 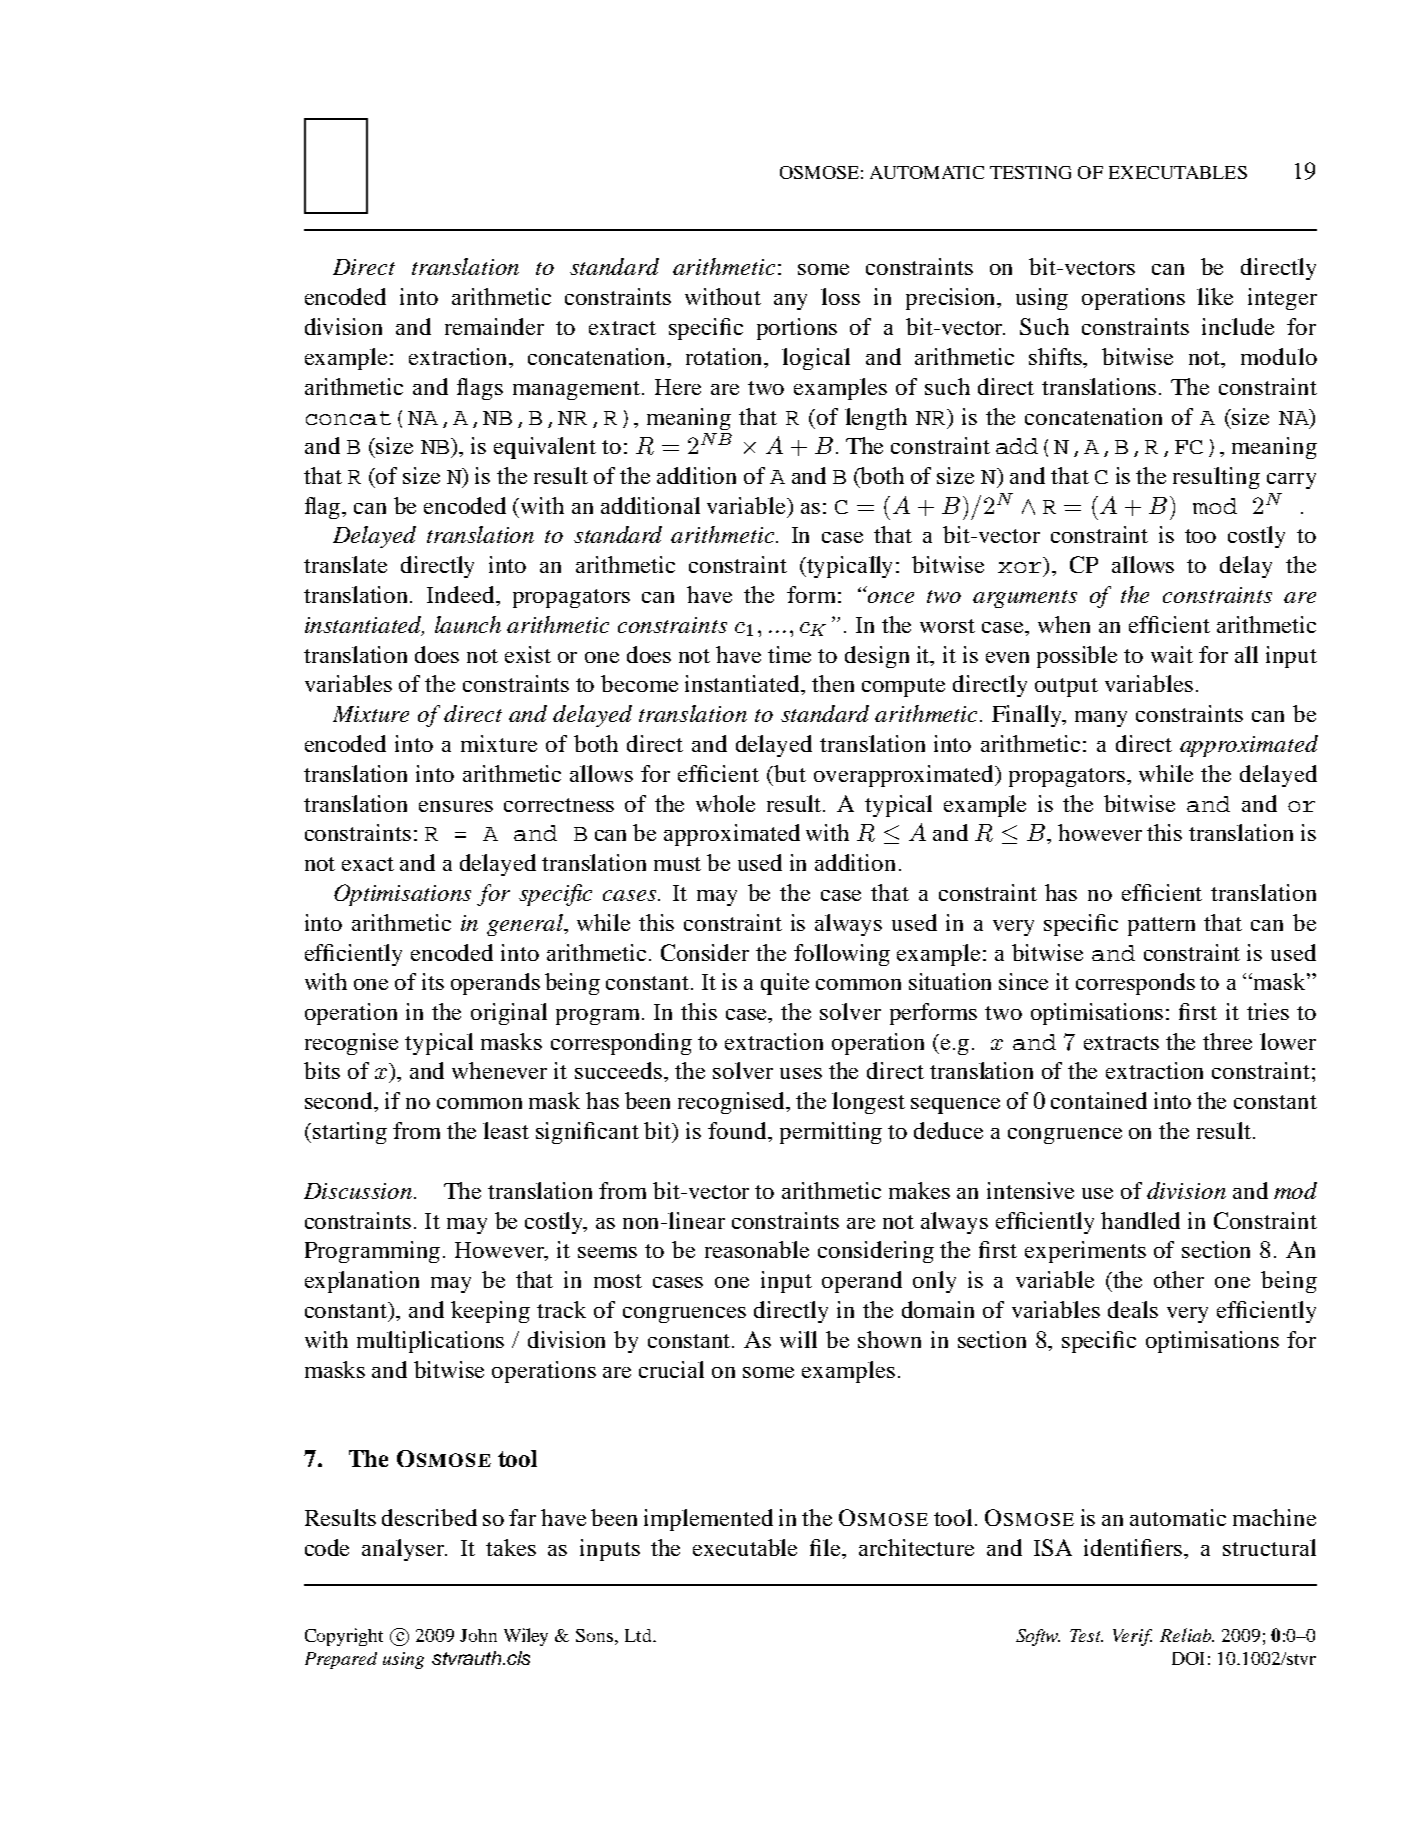 What do you see at coordinates (494, 326) in the image?
I see `remainder` at bounding box center [494, 326].
